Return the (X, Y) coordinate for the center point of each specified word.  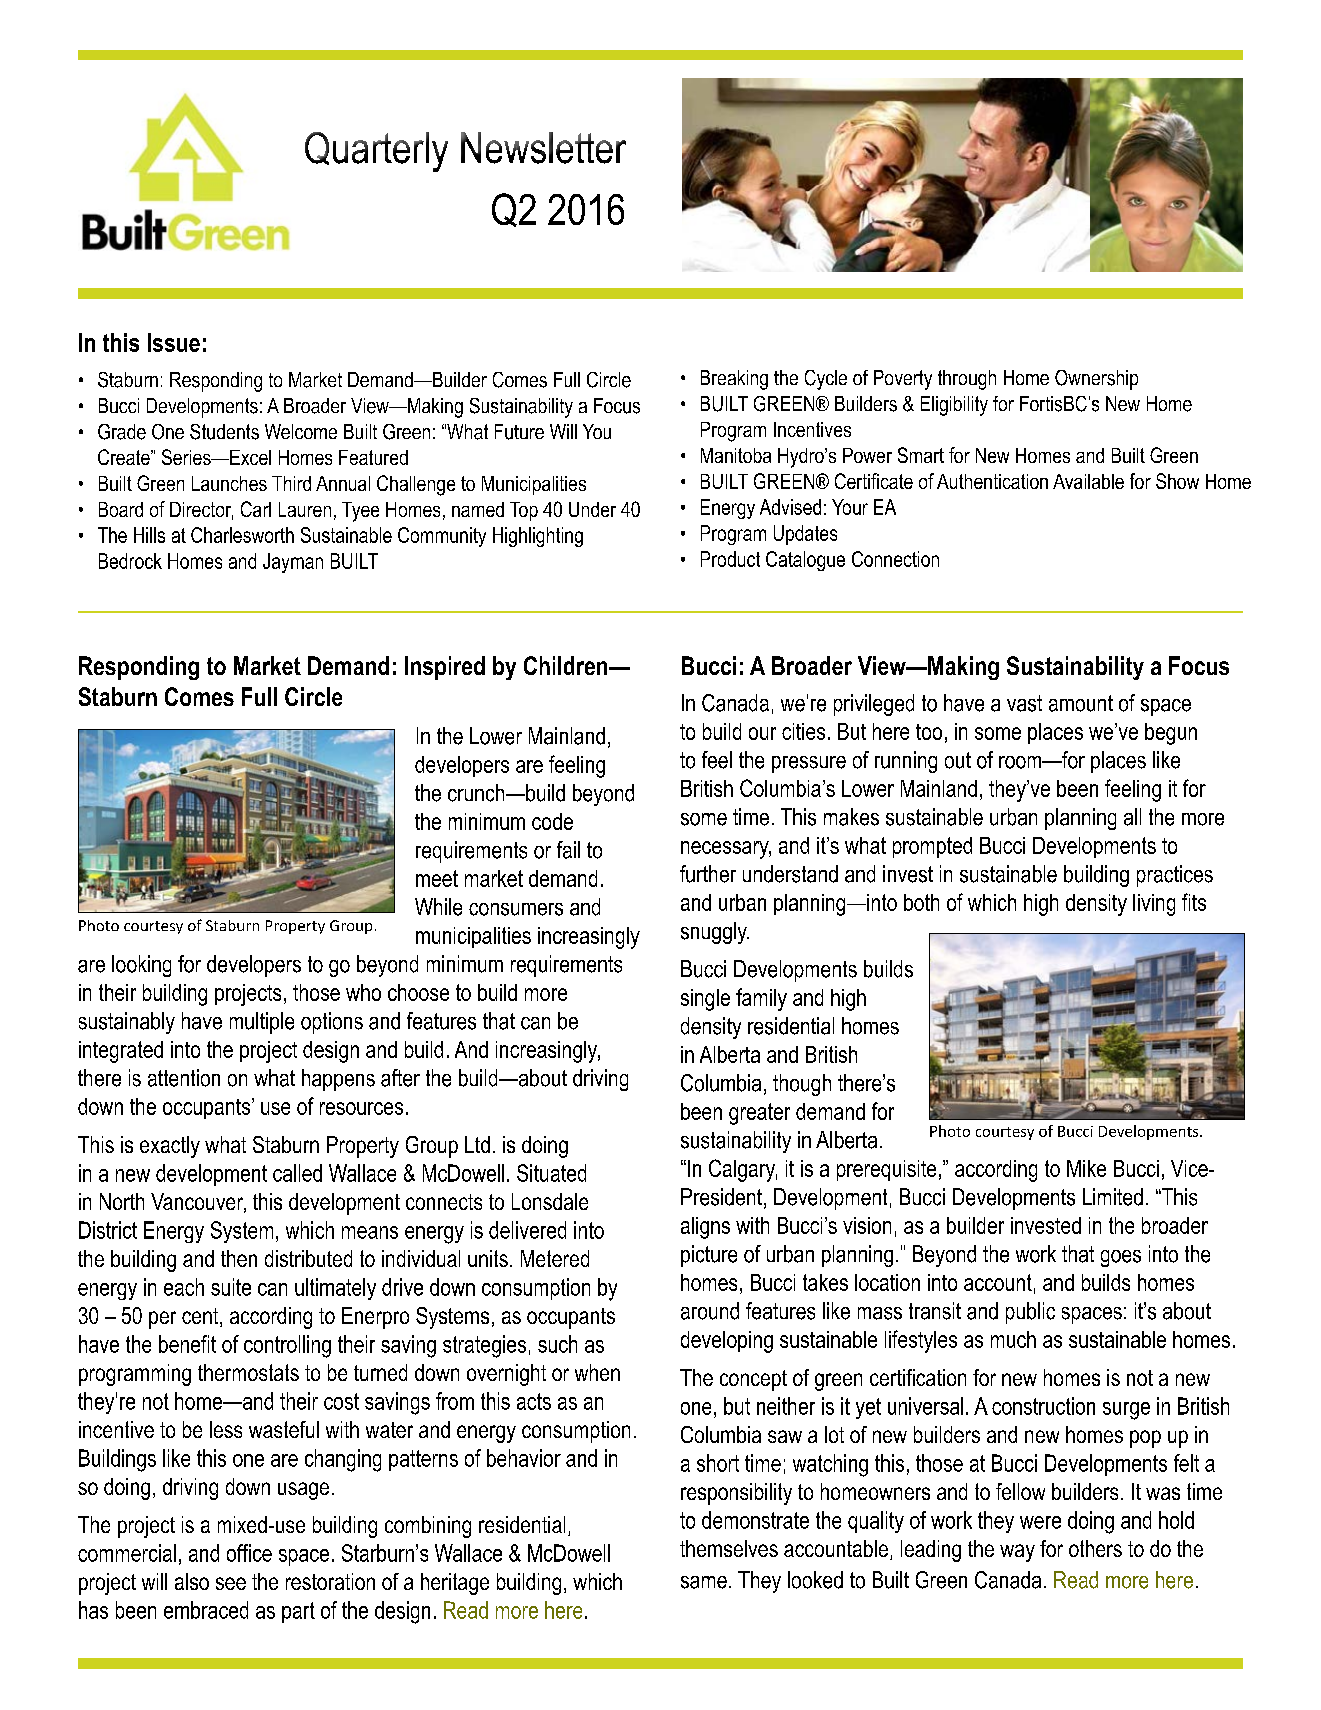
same (704, 1582)
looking (141, 966)
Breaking (734, 380)
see (231, 1583)
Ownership (1096, 380)
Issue (174, 342)
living (1154, 905)
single (705, 1000)
